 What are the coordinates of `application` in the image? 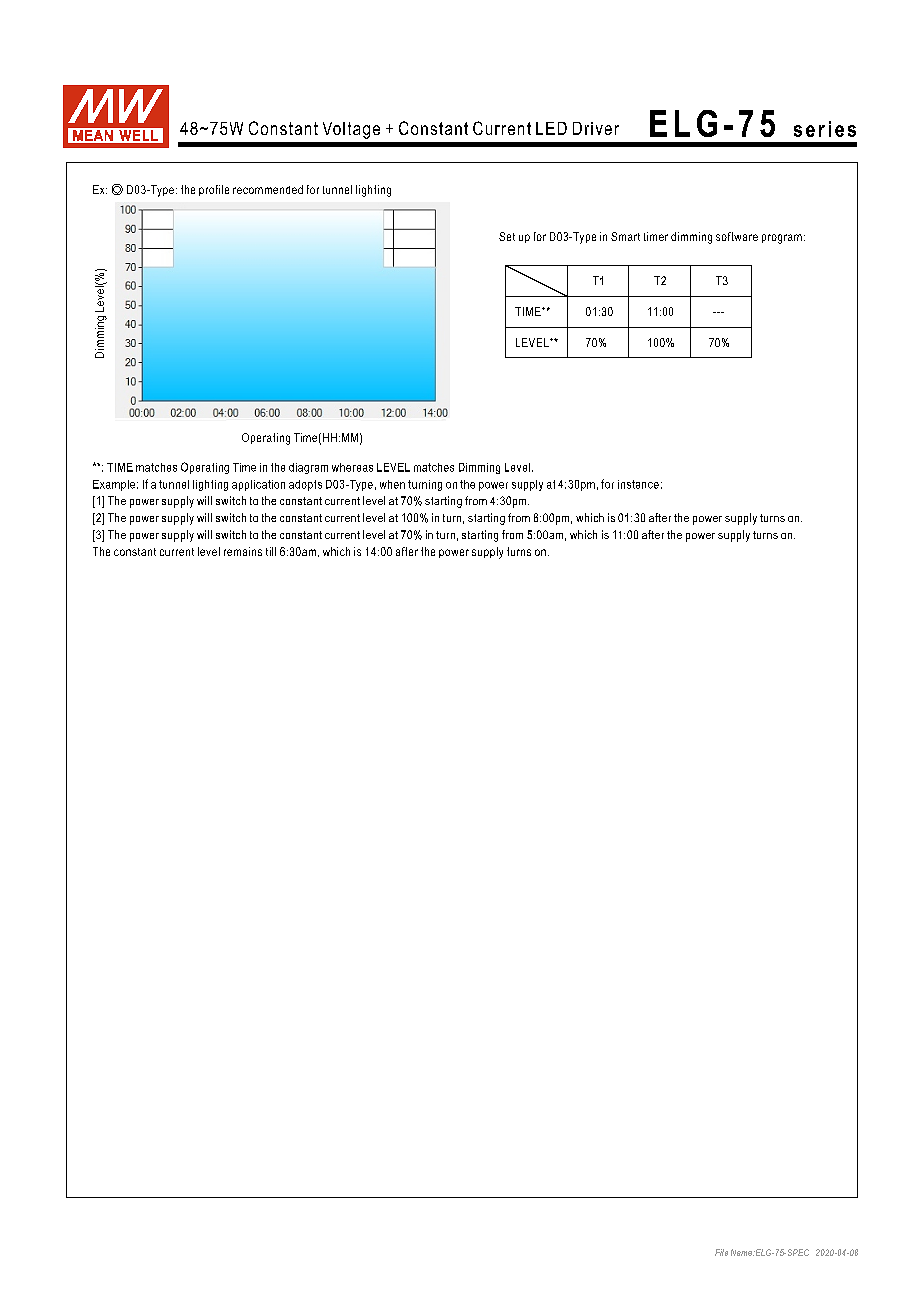 It's located at (258, 485).
